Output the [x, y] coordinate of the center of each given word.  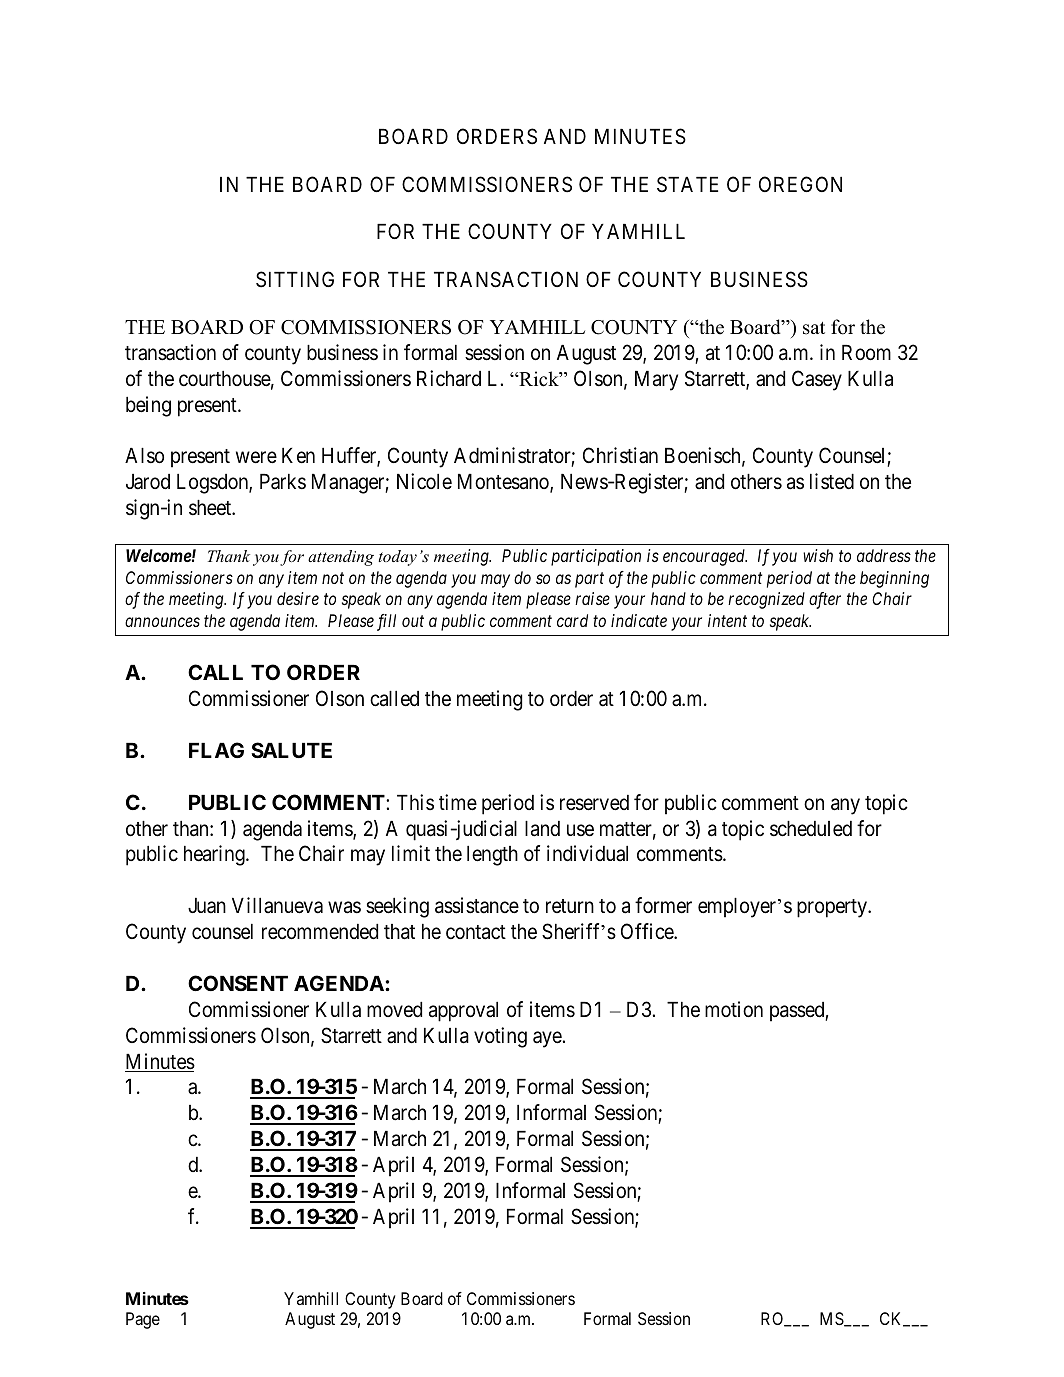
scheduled [811, 829]
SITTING [295, 279]
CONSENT [238, 983]
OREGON [800, 184]
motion [734, 1009]
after [825, 600]
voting [500, 1037]
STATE [687, 184]
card [572, 620]
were [256, 458]
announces [162, 622]
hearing [215, 855]
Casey [817, 380]
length [492, 856]
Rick [539, 379]
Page [143, 1320]
